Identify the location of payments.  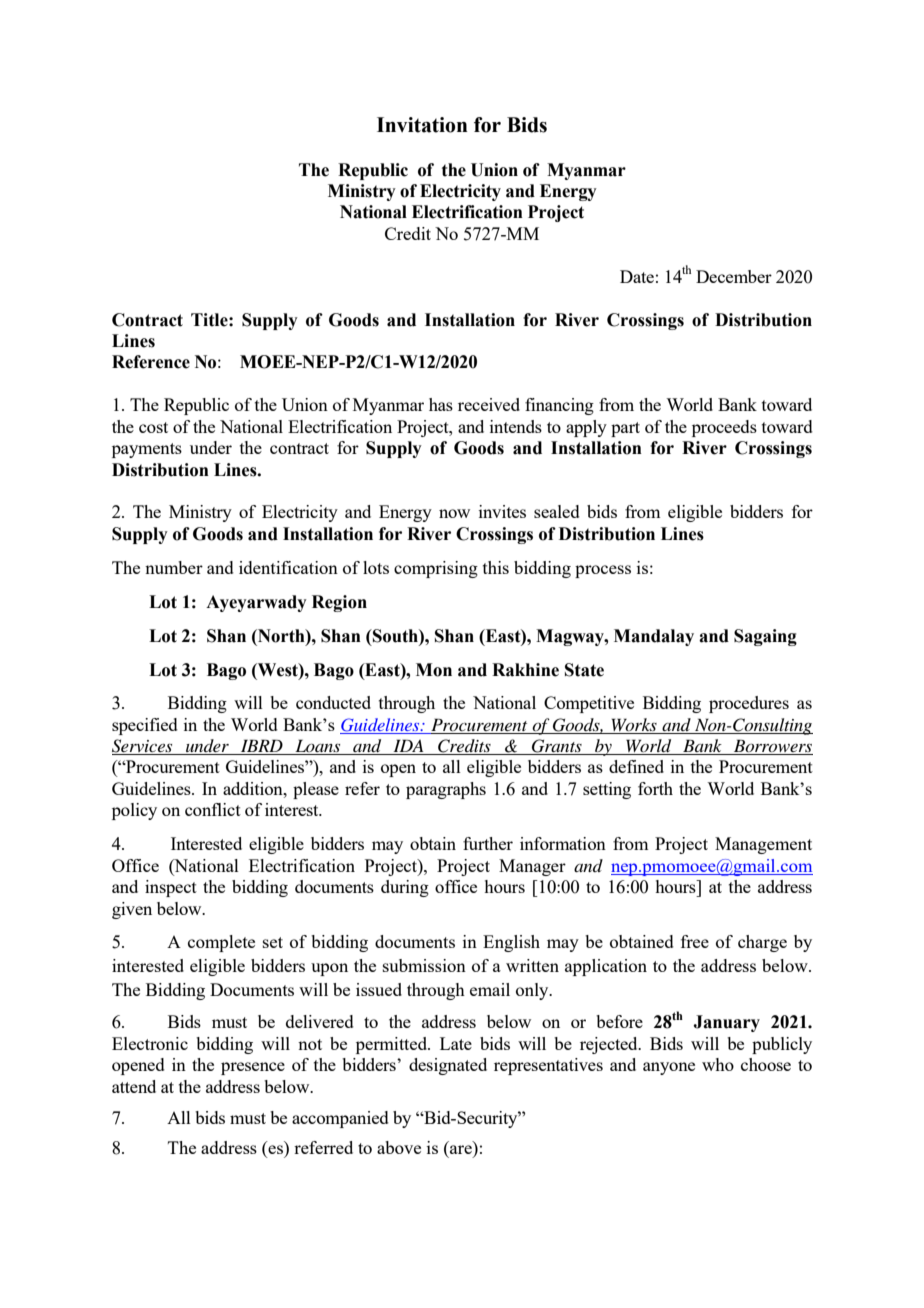
(147, 450).
